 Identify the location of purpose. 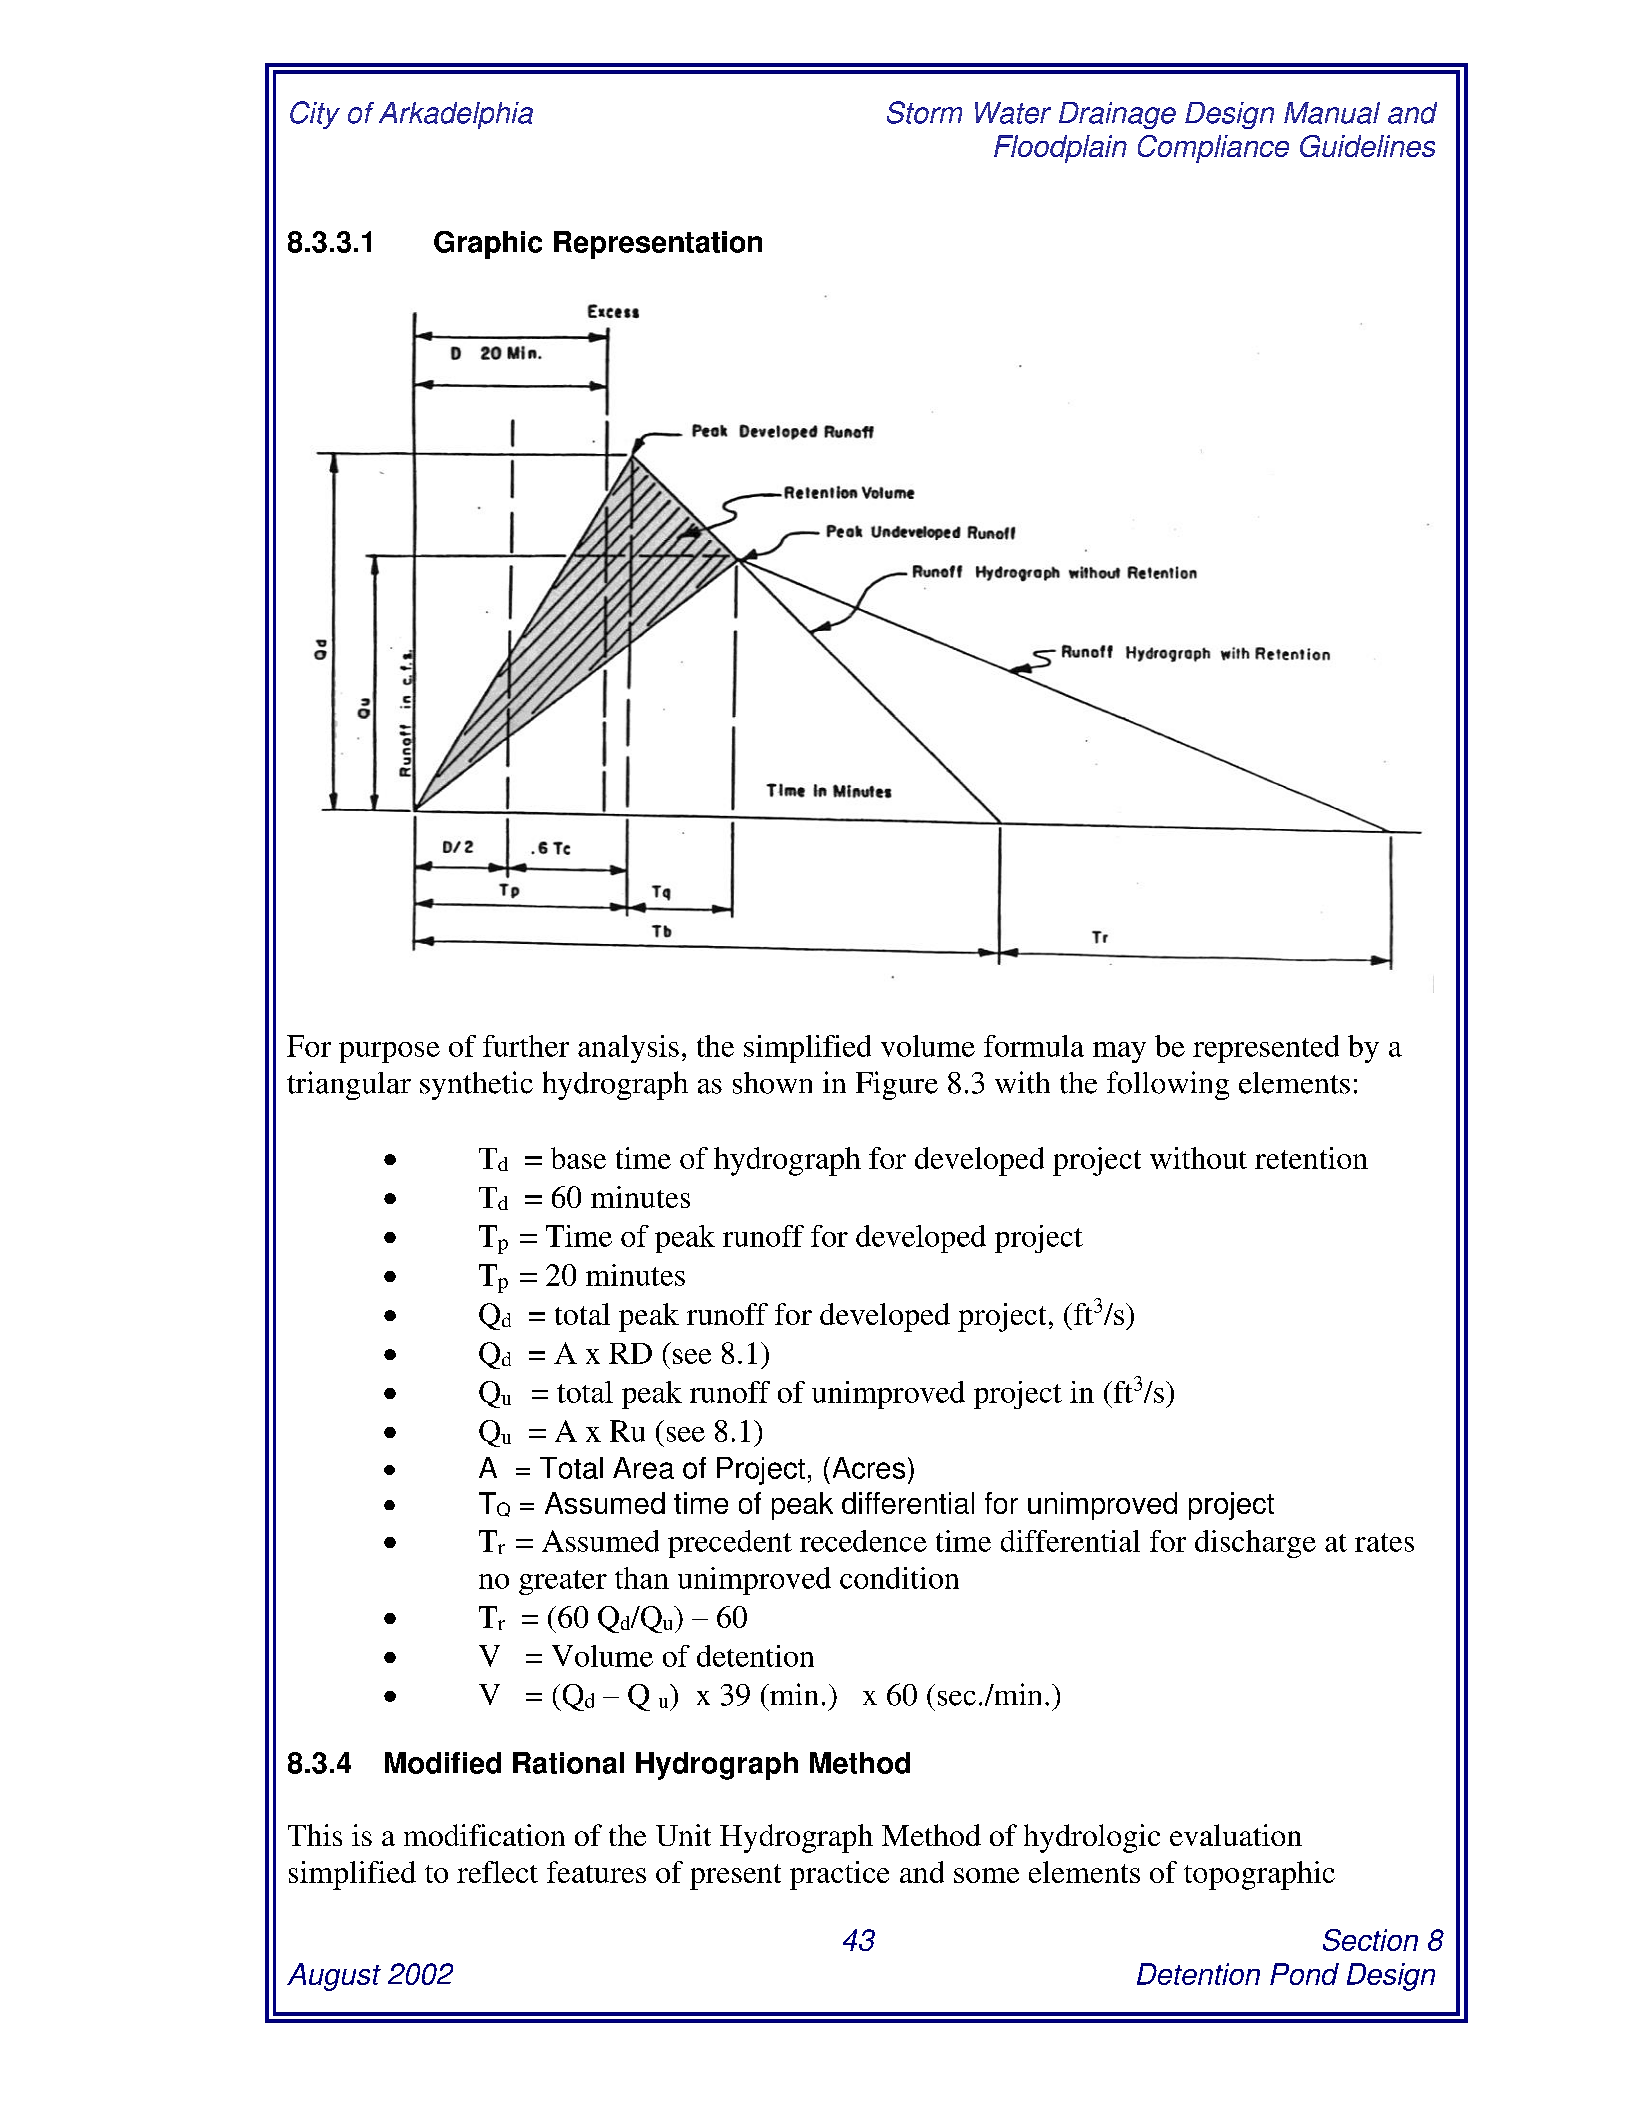
(389, 1052).
